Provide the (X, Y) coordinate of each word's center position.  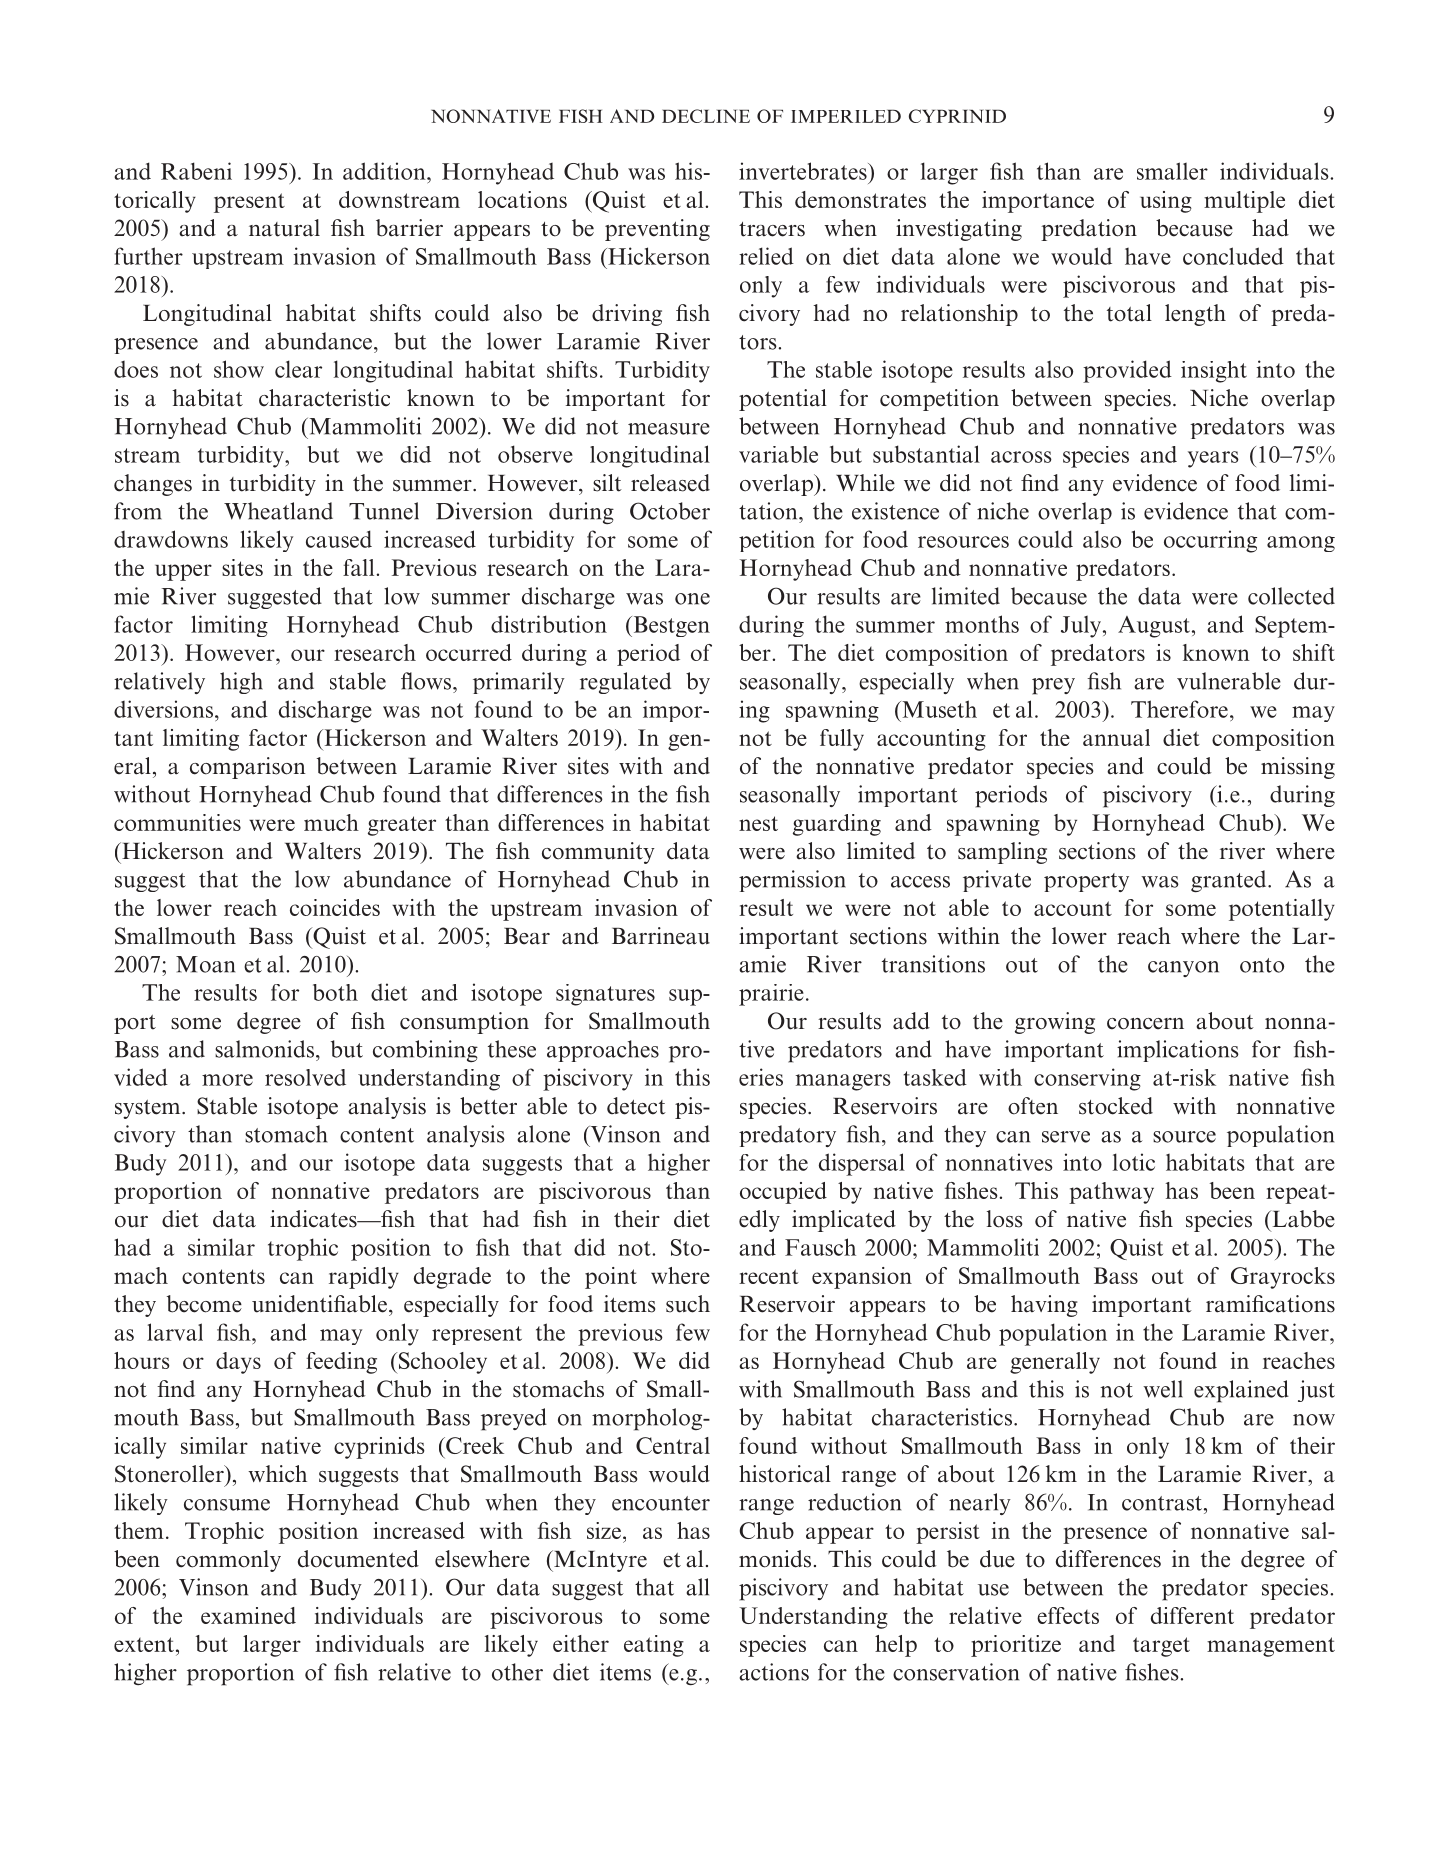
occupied (783, 1193)
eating (654, 1646)
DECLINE (706, 116)
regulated (625, 683)
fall (360, 567)
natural (284, 228)
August (1155, 627)
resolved (305, 1077)
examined (248, 1615)
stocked (1116, 1106)
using (1166, 202)
